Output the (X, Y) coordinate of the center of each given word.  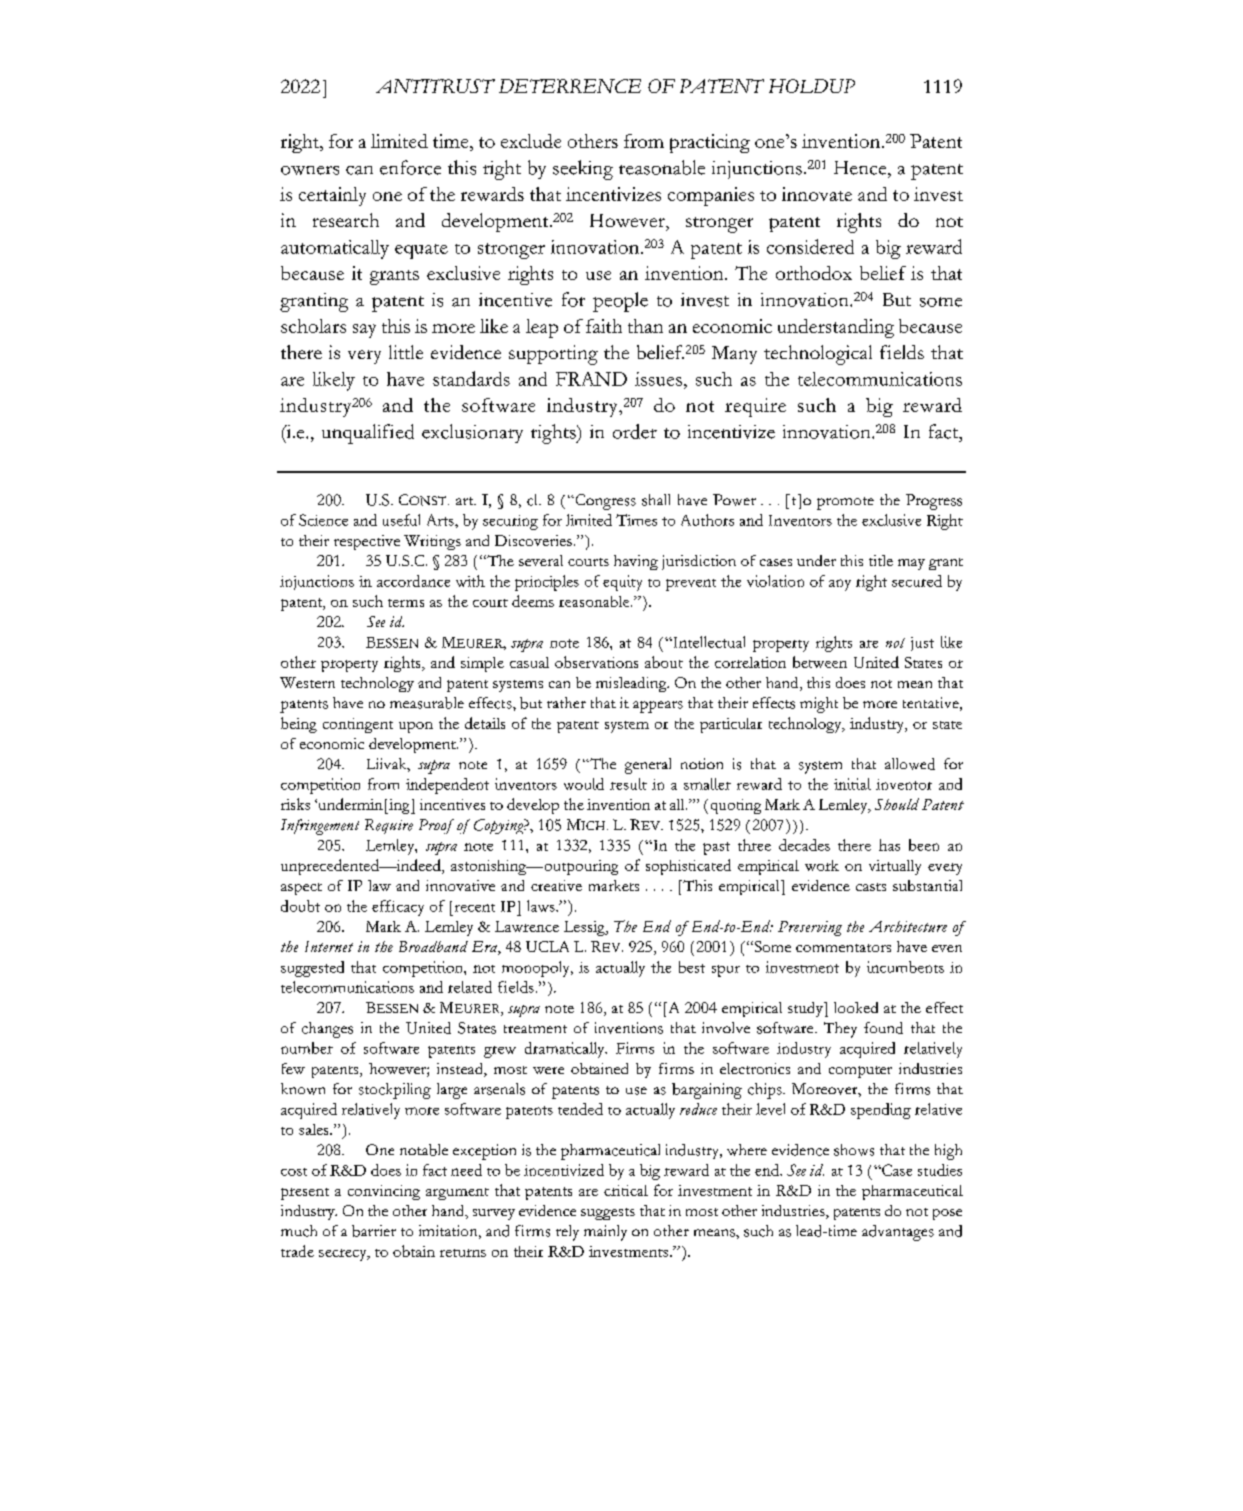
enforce (410, 167)
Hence (861, 168)
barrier (374, 1231)
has (889, 845)
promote (845, 503)
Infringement (320, 827)
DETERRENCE (570, 86)
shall (656, 500)
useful (401, 520)
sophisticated (688, 867)
